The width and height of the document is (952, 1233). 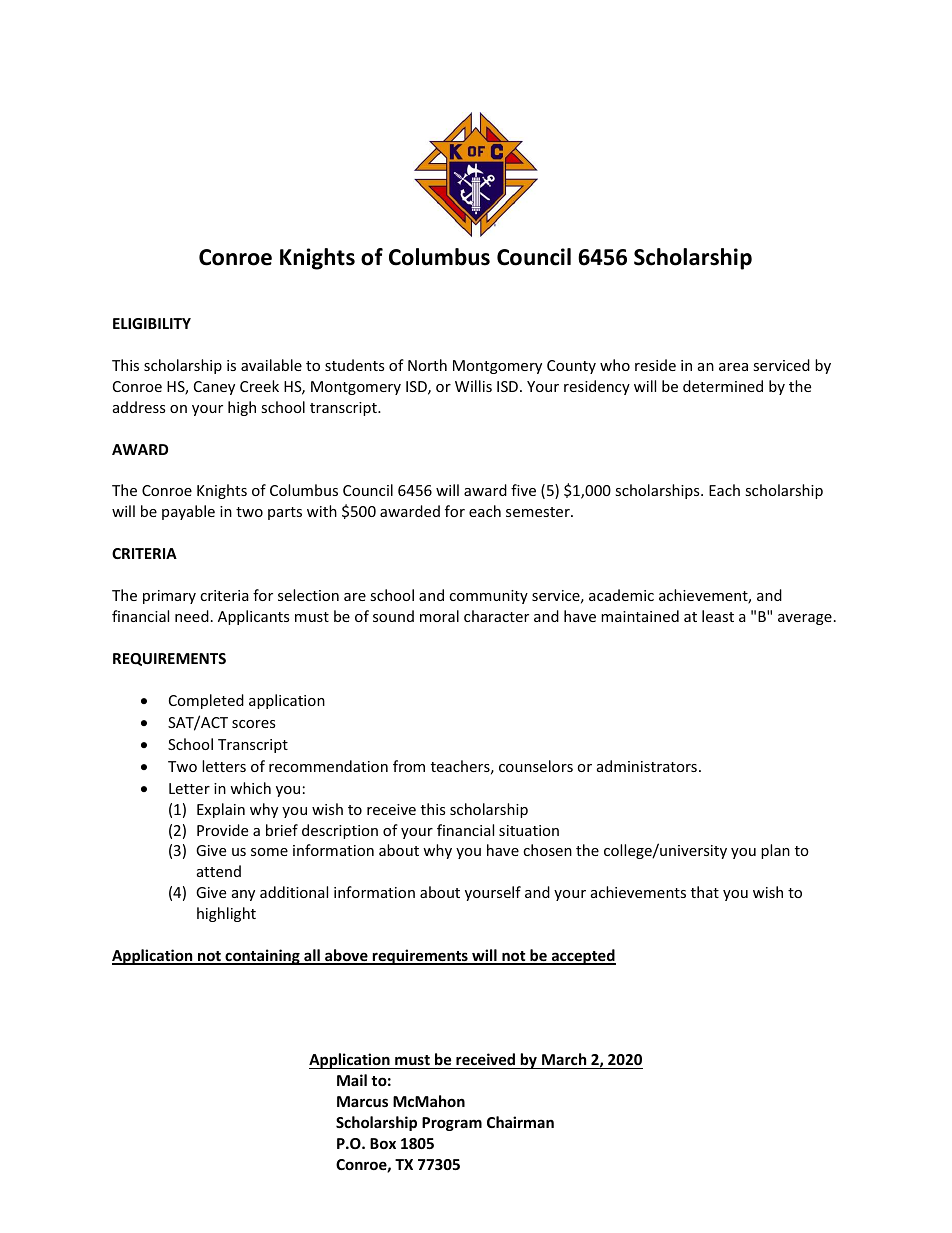 What do you see at coordinates (362, 1101) in the document?
I see `Marcus` at bounding box center [362, 1101].
